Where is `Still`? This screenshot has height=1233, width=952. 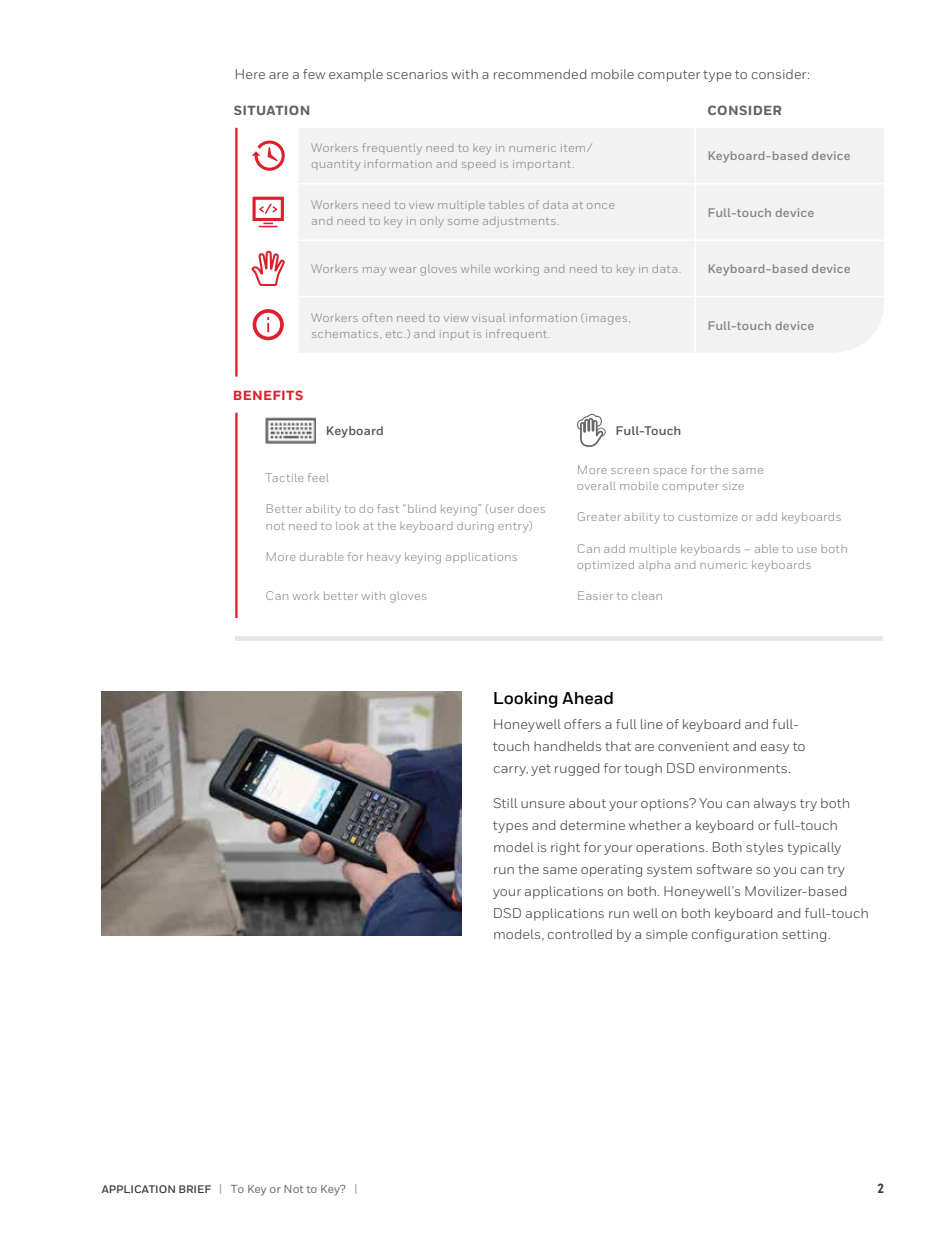 Still is located at coordinates (505, 803).
